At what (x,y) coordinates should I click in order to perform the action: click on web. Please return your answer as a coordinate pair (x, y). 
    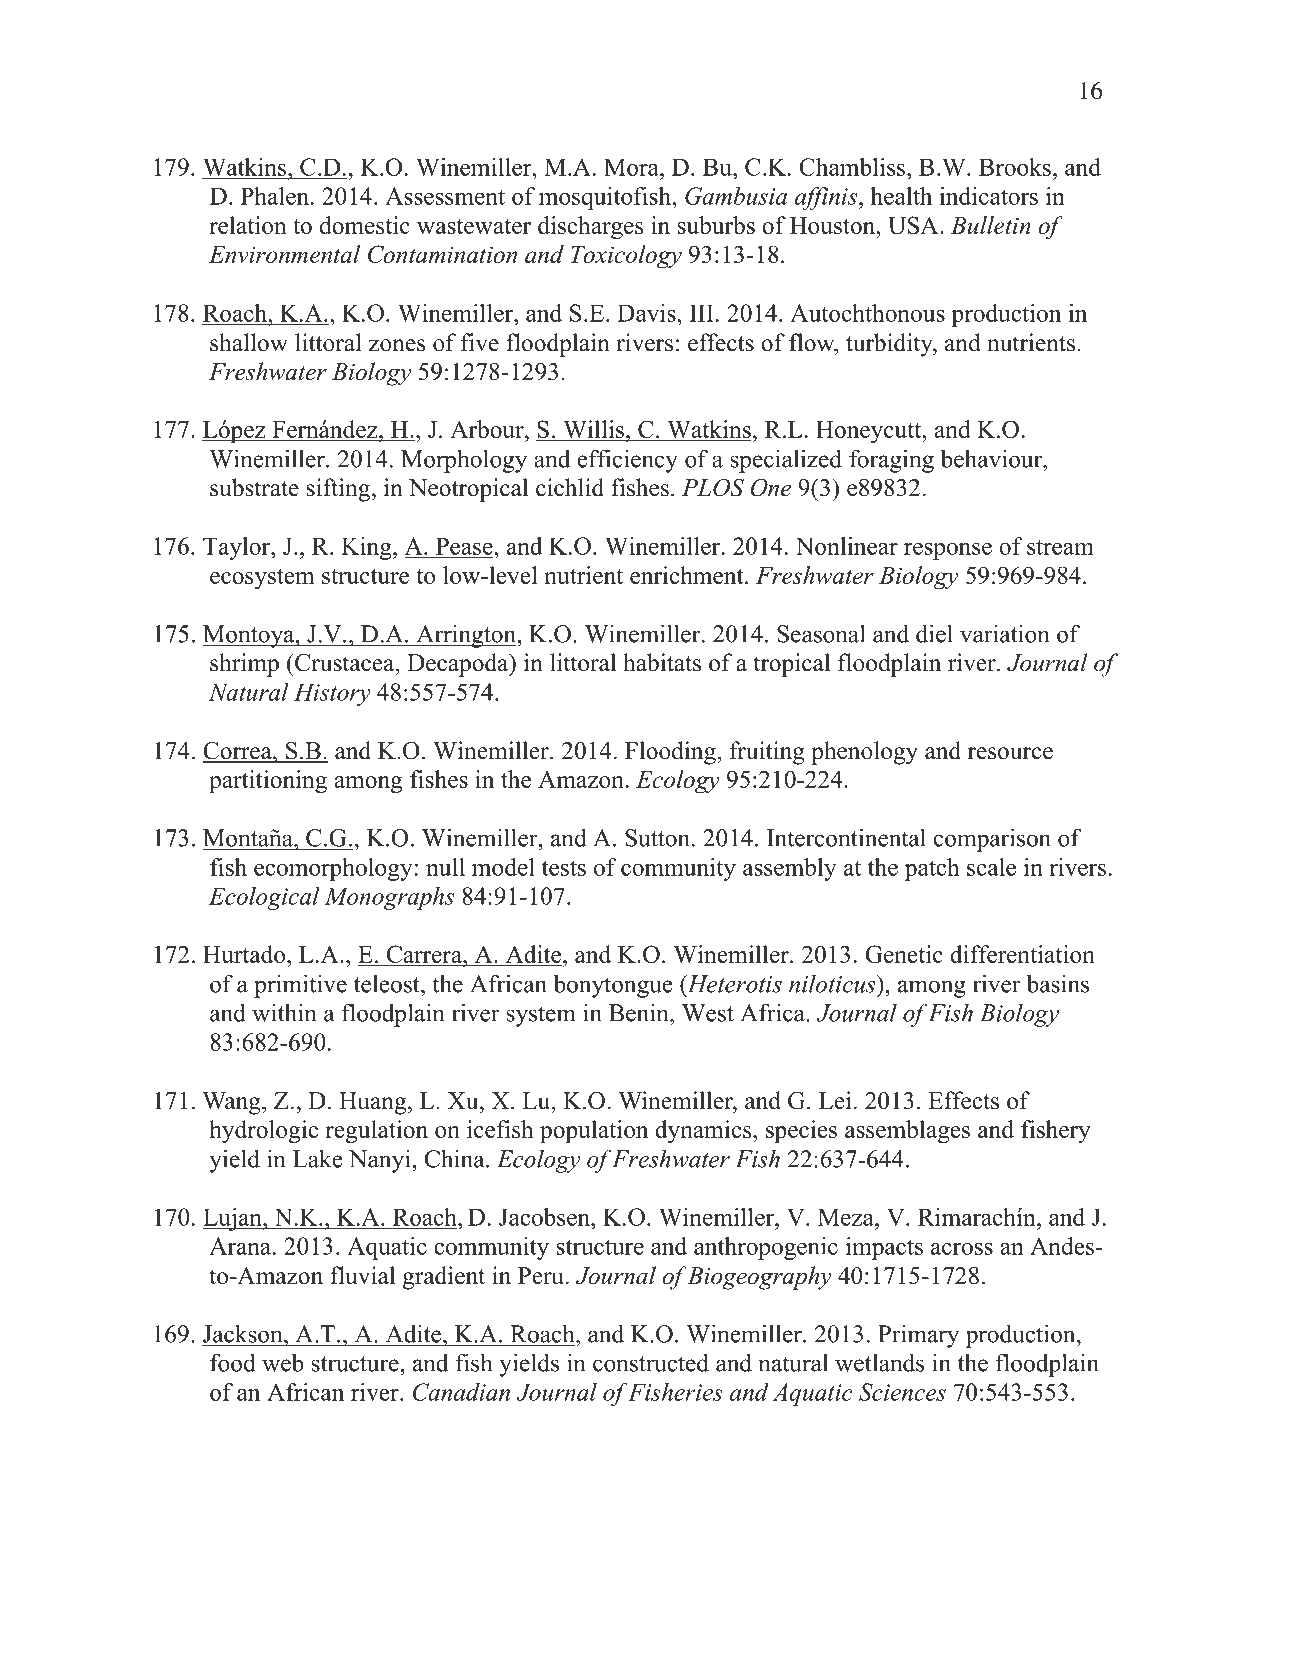
    Looking at the image, I should click on (283, 1362).
